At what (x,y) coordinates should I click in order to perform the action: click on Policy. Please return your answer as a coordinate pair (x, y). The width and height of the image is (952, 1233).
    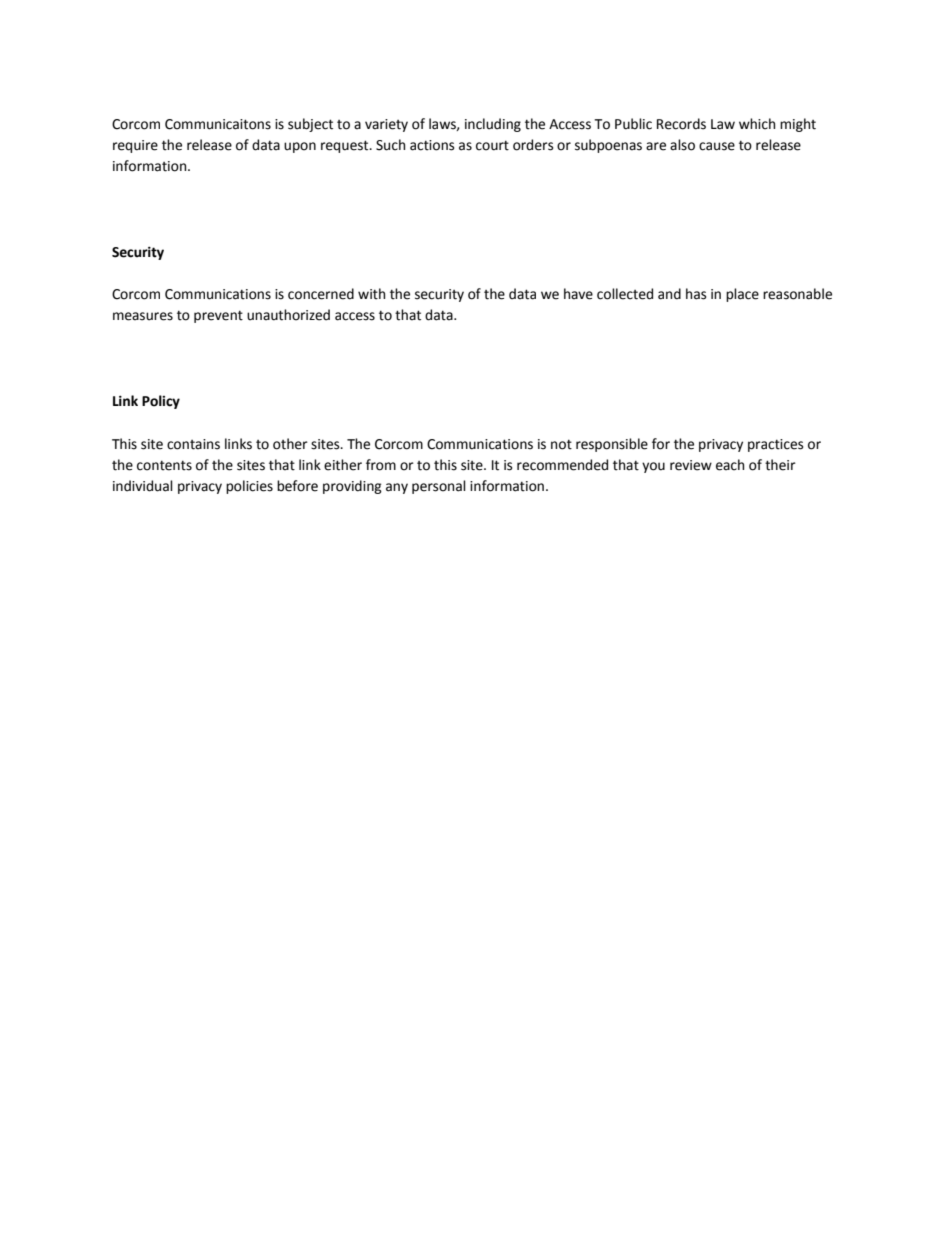
    Looking at the image, I should click on (161, 402).
